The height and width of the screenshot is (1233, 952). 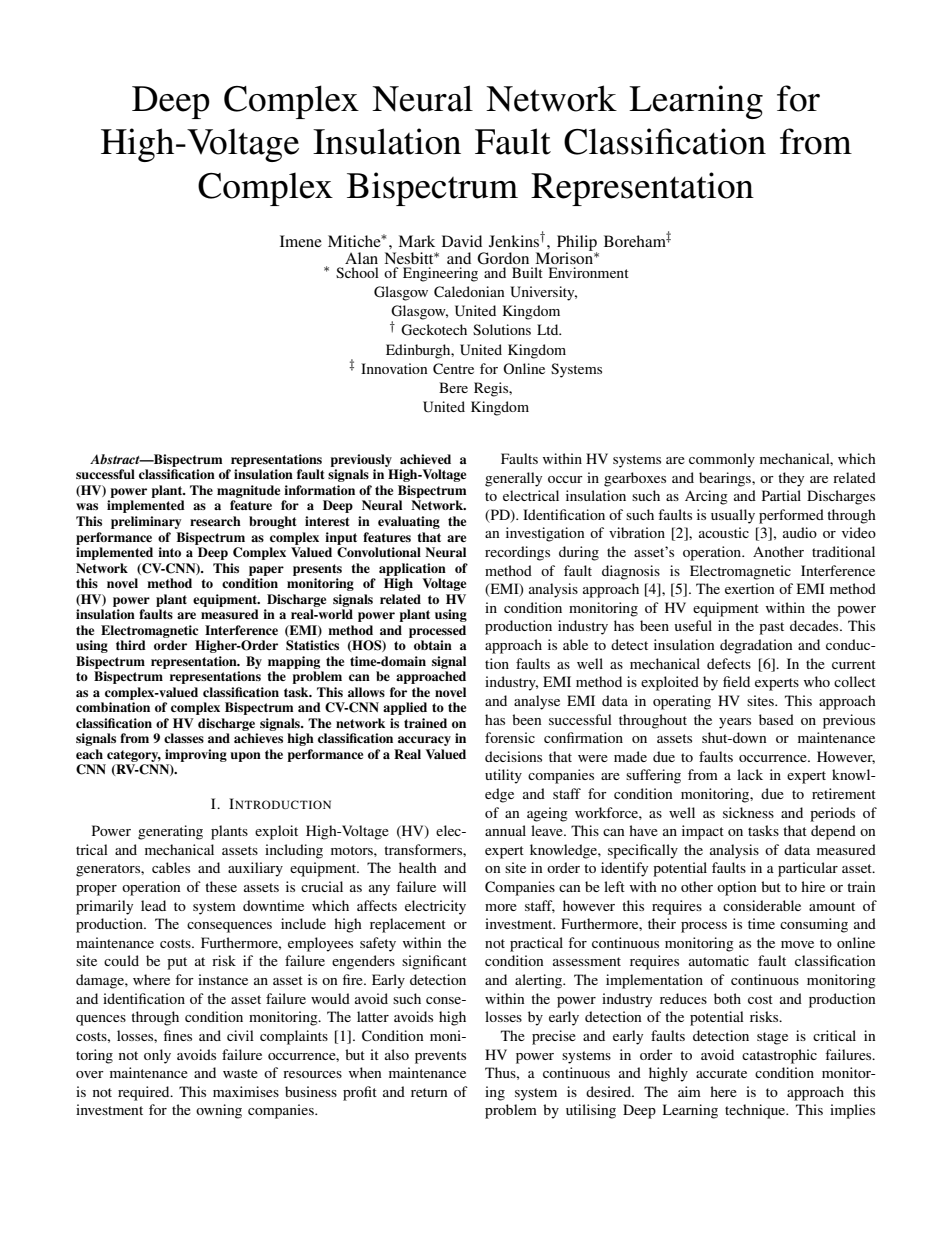 What do you see at coordinates (756, 1111) in the screenshot?
I see `technique` at bounding box center [756, 1111].
